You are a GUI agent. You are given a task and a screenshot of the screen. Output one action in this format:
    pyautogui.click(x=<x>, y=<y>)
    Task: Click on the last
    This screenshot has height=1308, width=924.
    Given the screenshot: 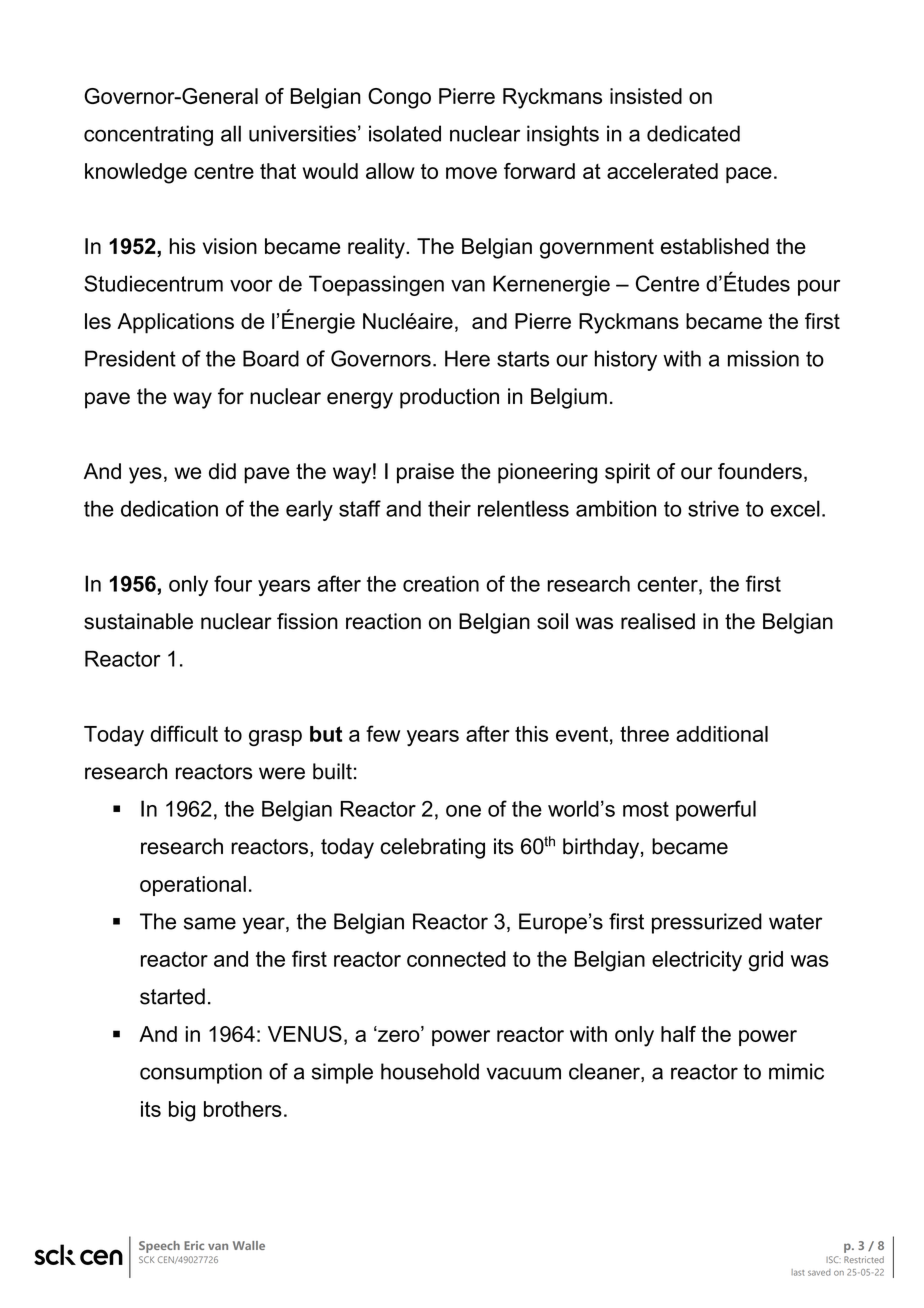 What is the action you would take?
    pyautogui.click(x=798, y=1272)
